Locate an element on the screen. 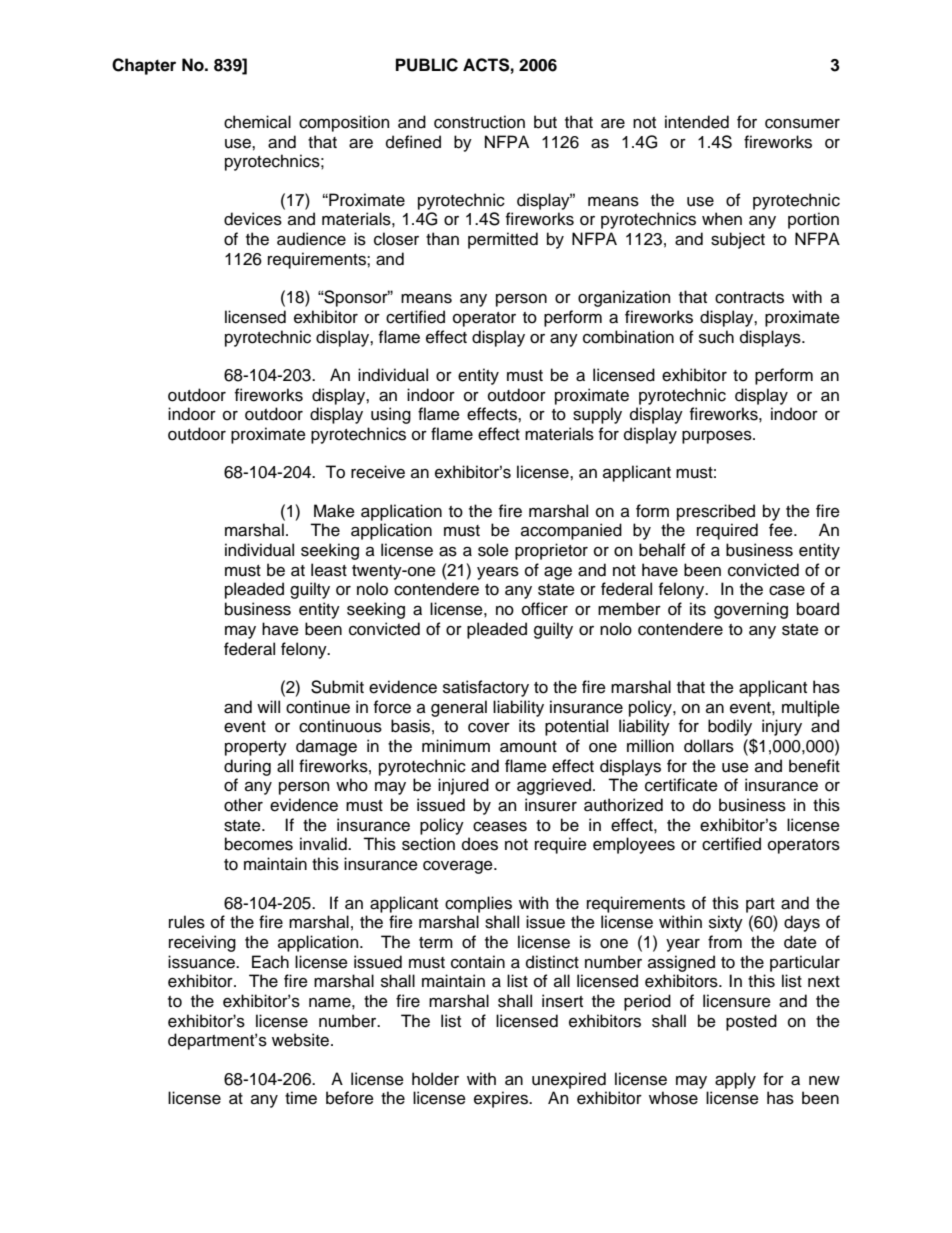 Image resolution: width=952 pixels, height=1233 pixels. construction is located at coordinates (479, 122).
